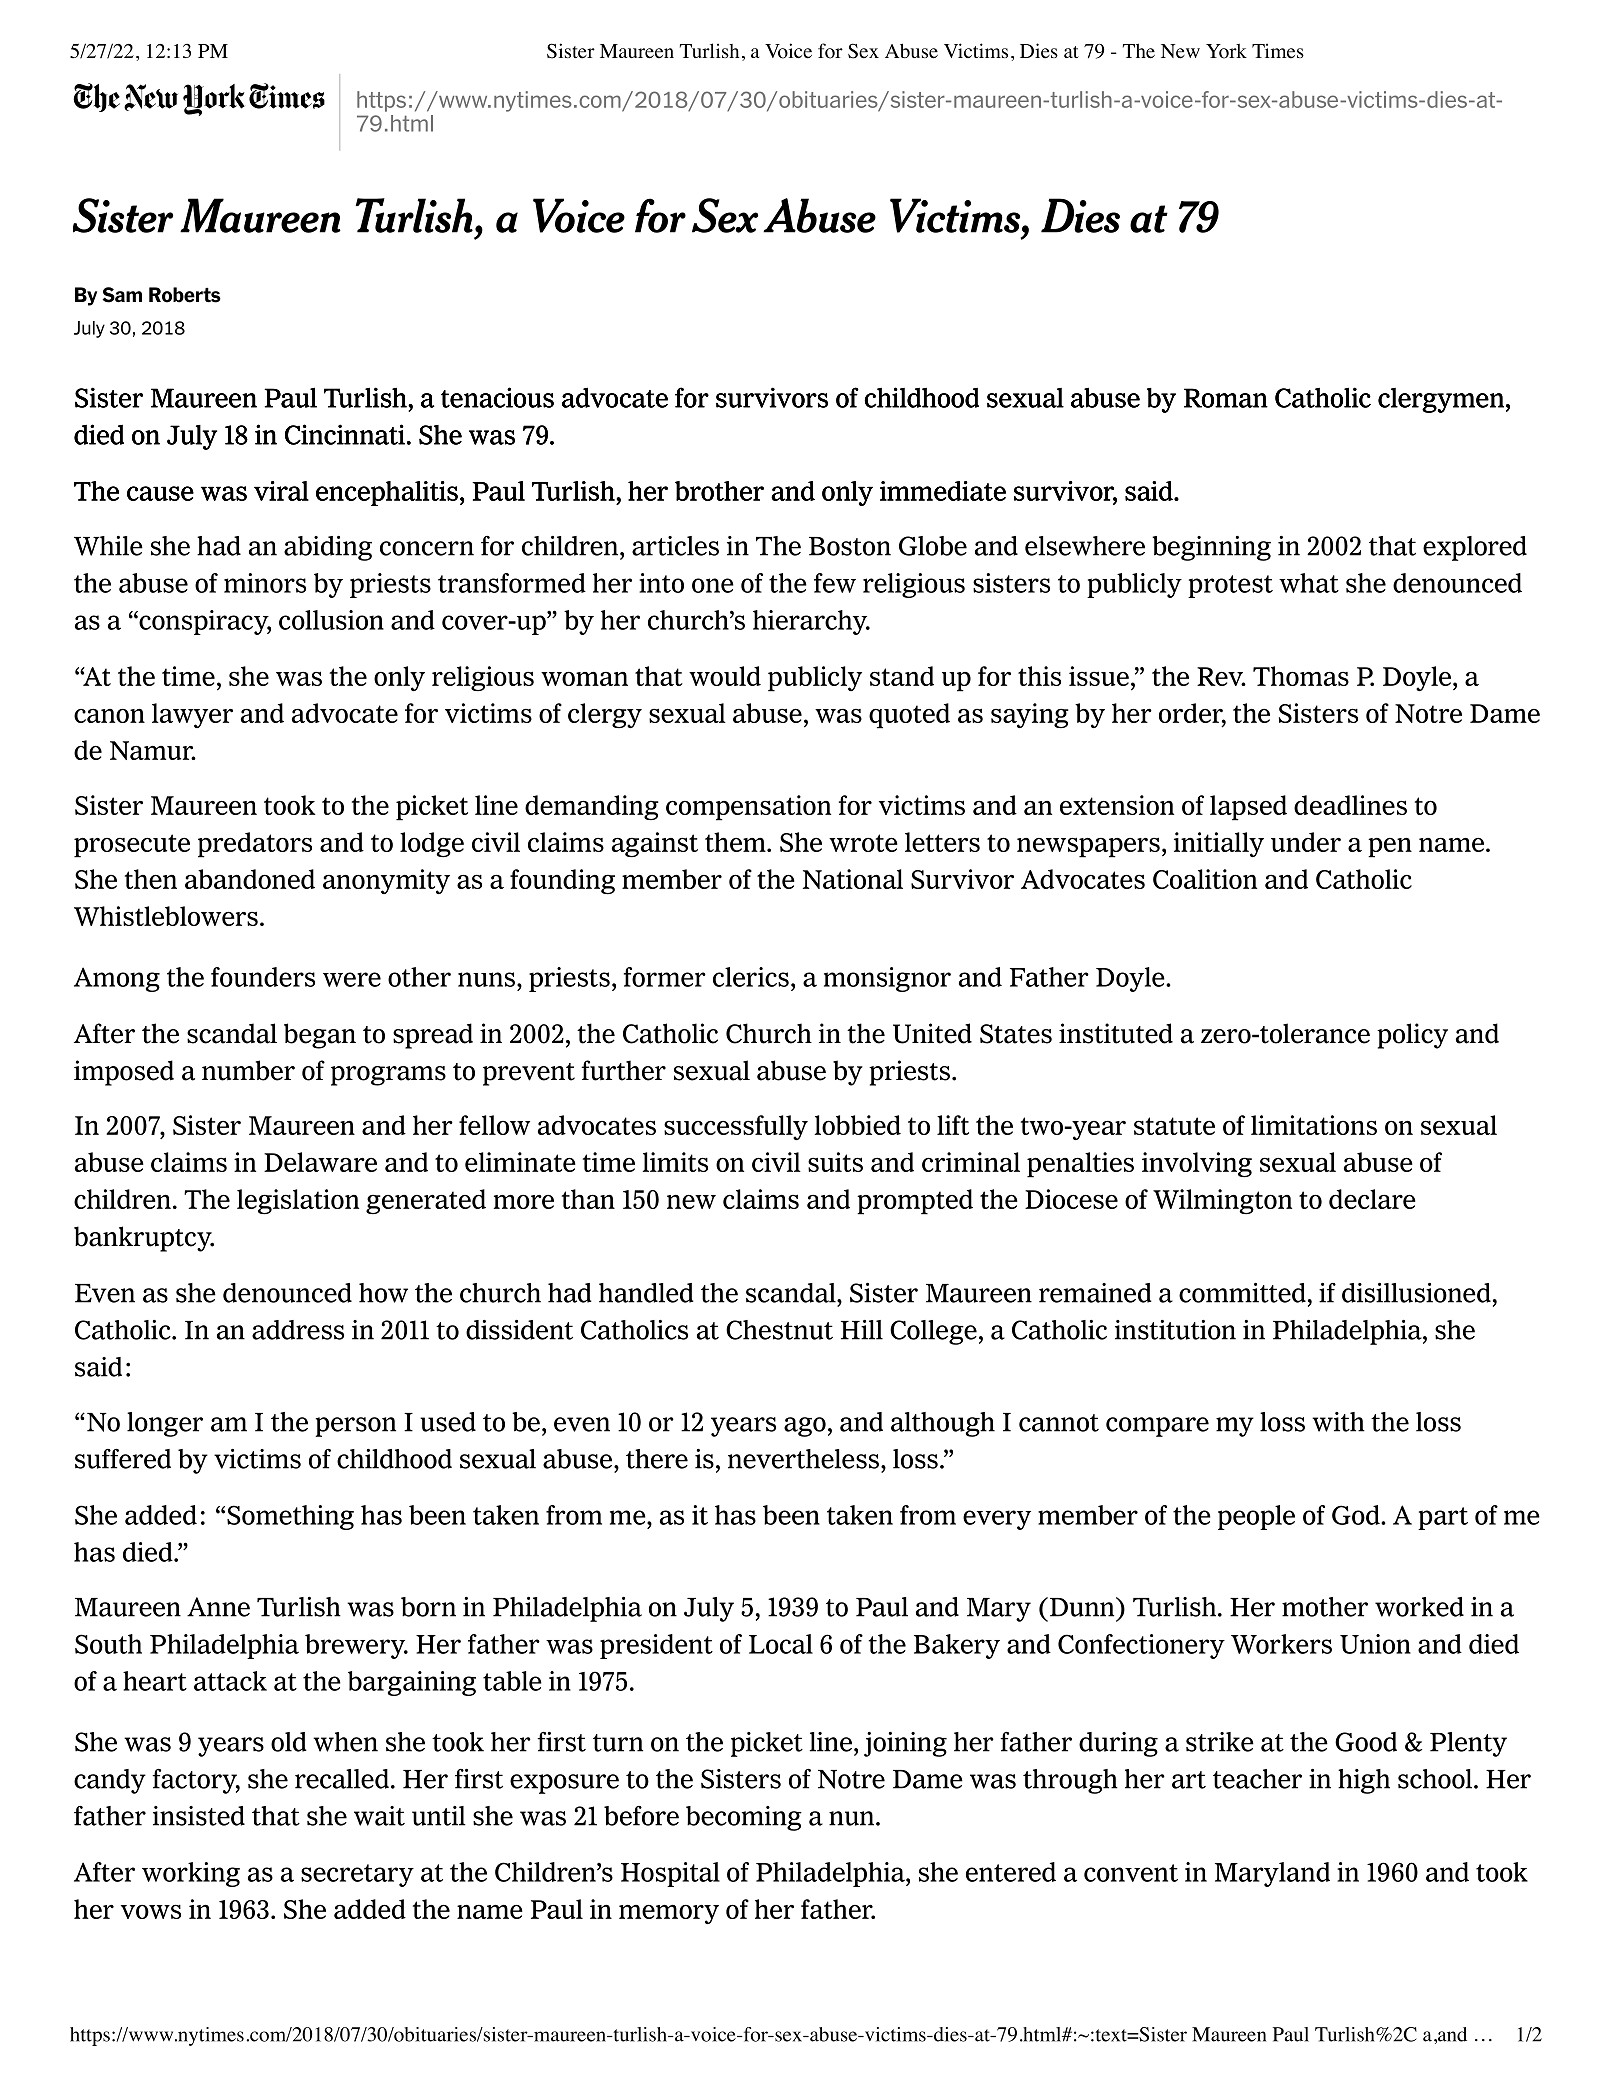  What do you see at coordinates (185, 295) in the page?
I see `Roberts` at bounding box center [185, 295].
